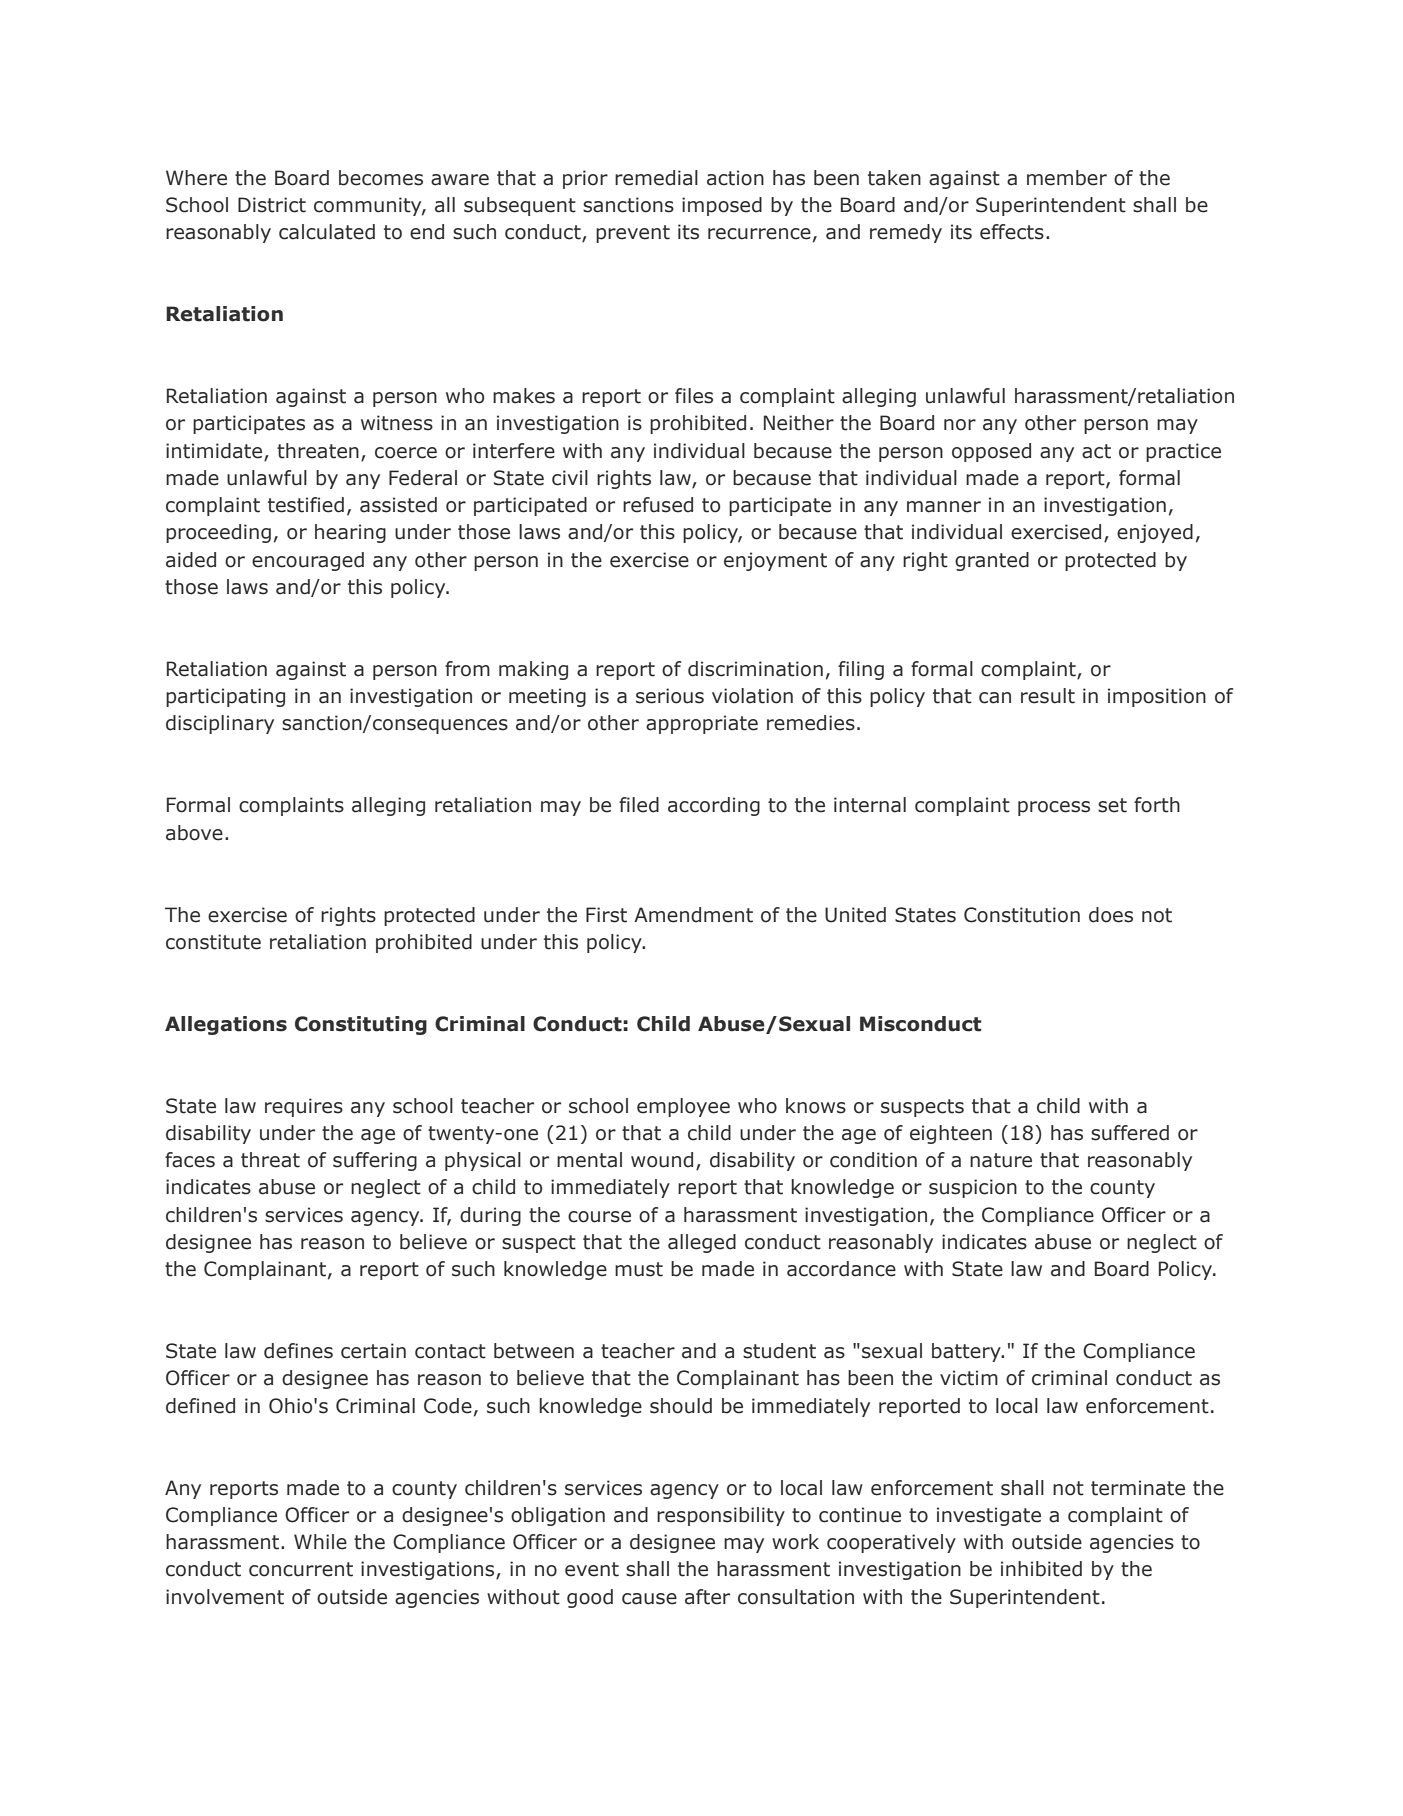  I want to click on result, so click(1048, 696).
